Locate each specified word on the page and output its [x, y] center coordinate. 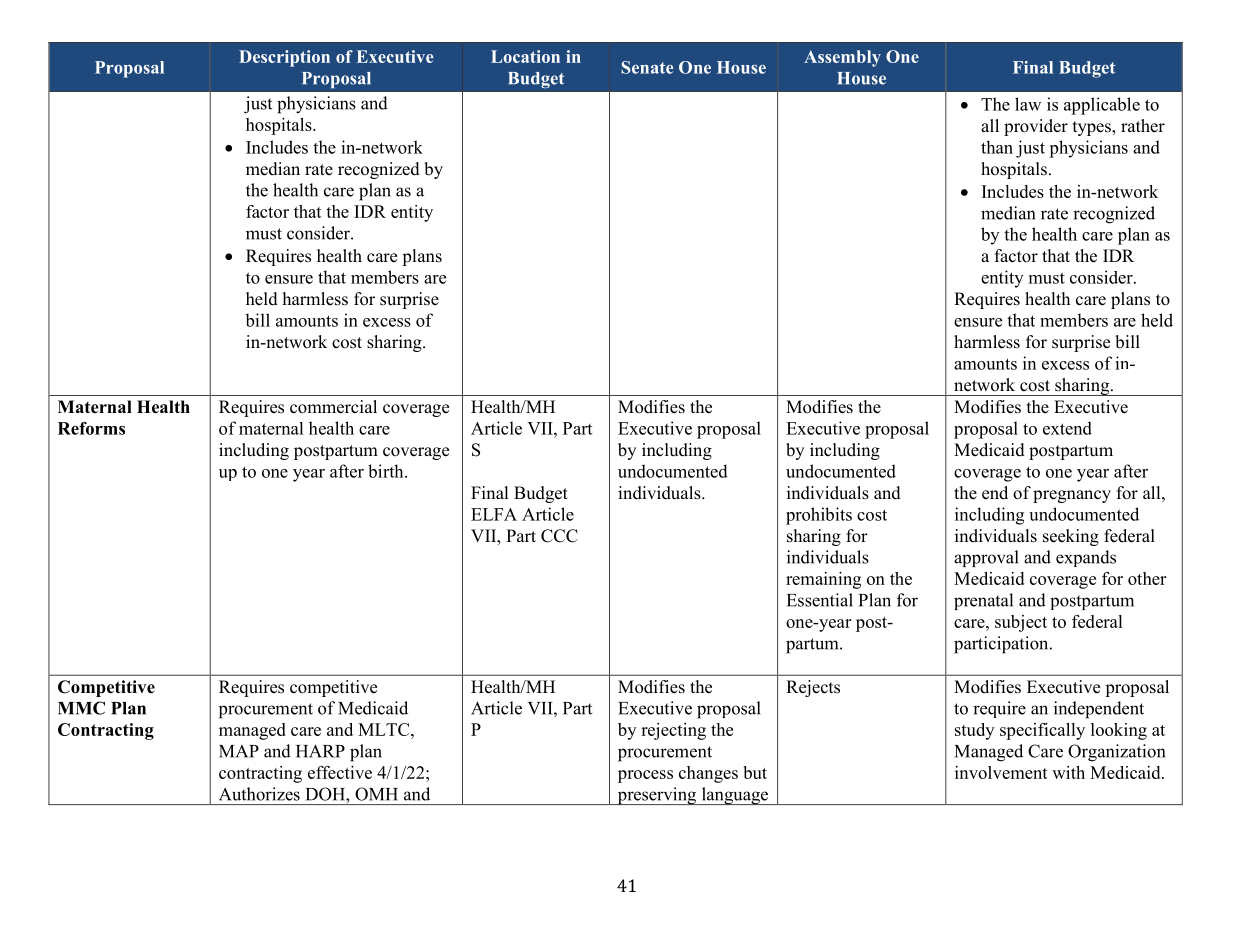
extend [1067, 428]
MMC [81, 708]
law [1028, 104]
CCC [559, 536]
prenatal [983, 601]
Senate [647, 67]
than [997, 147]
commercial [333, 407]
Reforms [91, 428]
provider [1036, 127]
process [645, 776]
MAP [239, 751]
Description [284, 58]
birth [387, 471]
